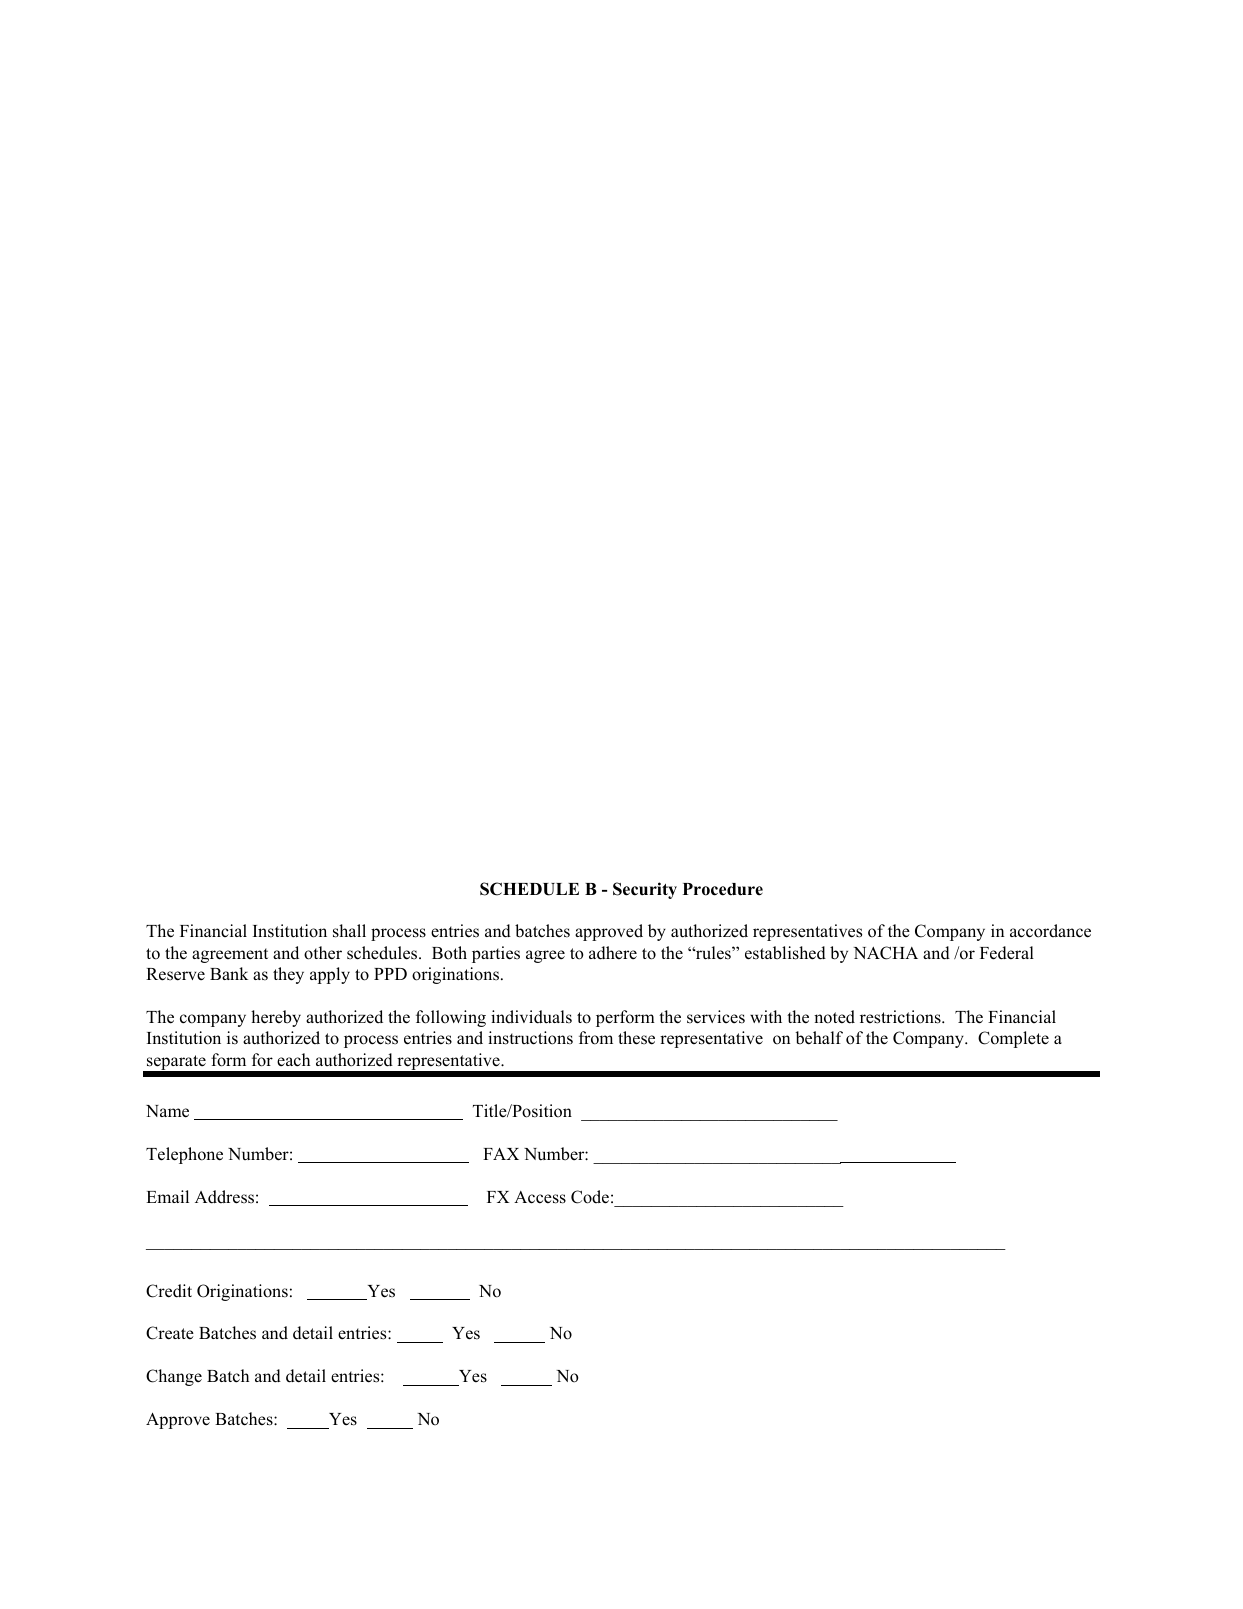 This document has height=1609, width=1243. What do you see at coordinates (1050, 931) in the document?
I see `accordance` at bounding box center [1050, 931].
